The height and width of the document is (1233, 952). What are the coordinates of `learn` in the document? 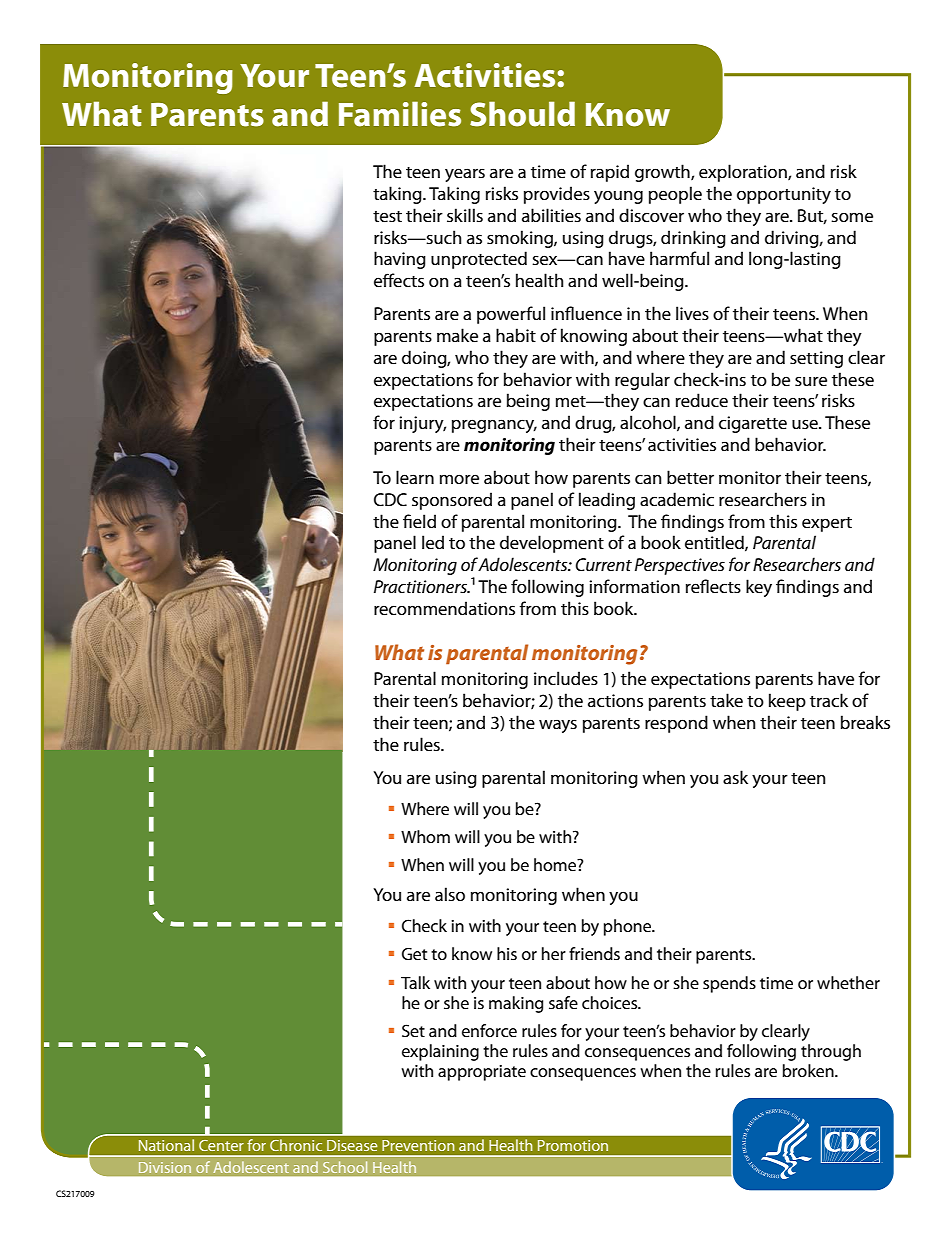 It's located at (415, 477).
